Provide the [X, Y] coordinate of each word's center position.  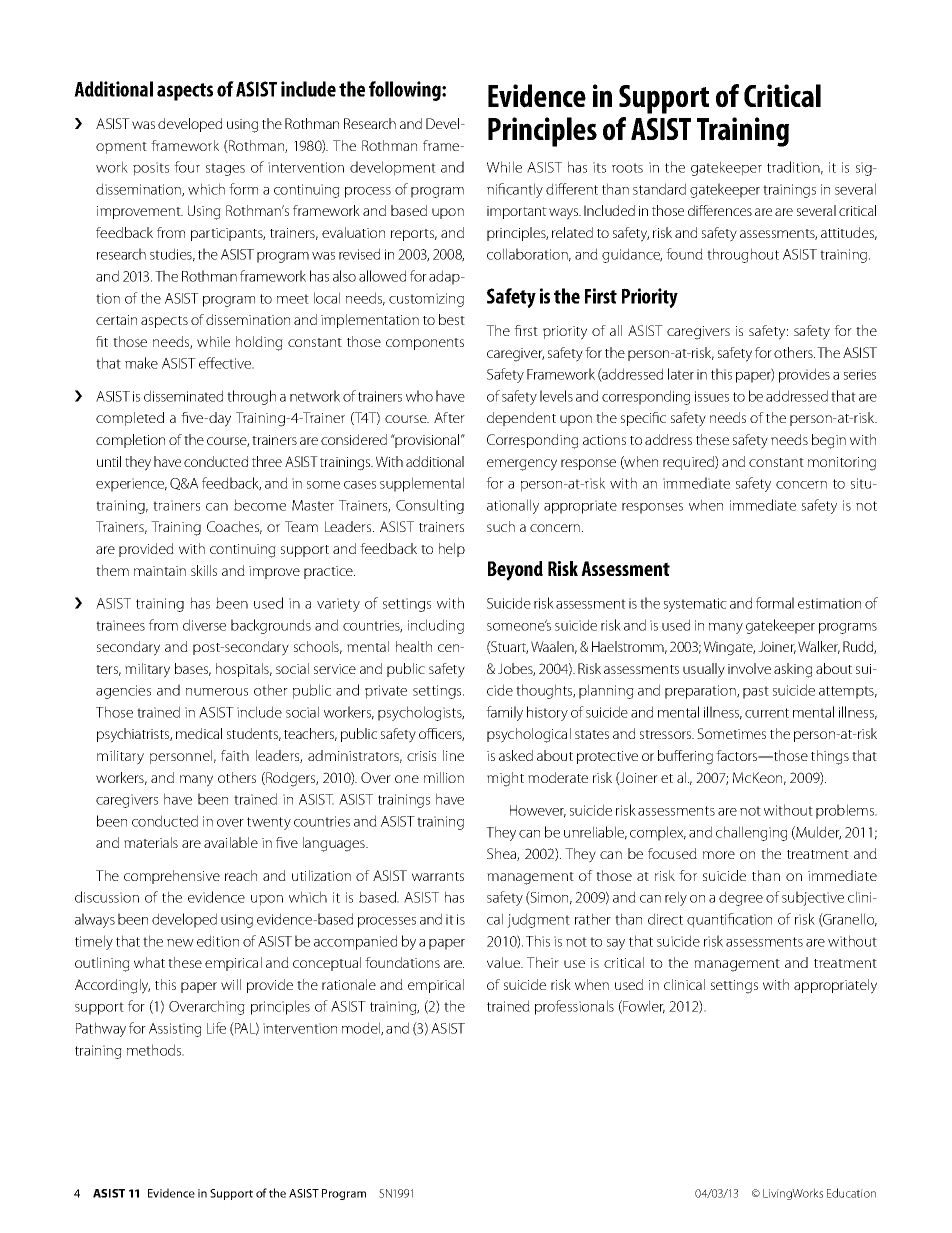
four [187, 167]
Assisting [175, 1030]
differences [720, 210]
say [616, 944]
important [517, 212]
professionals [574, 1007]
